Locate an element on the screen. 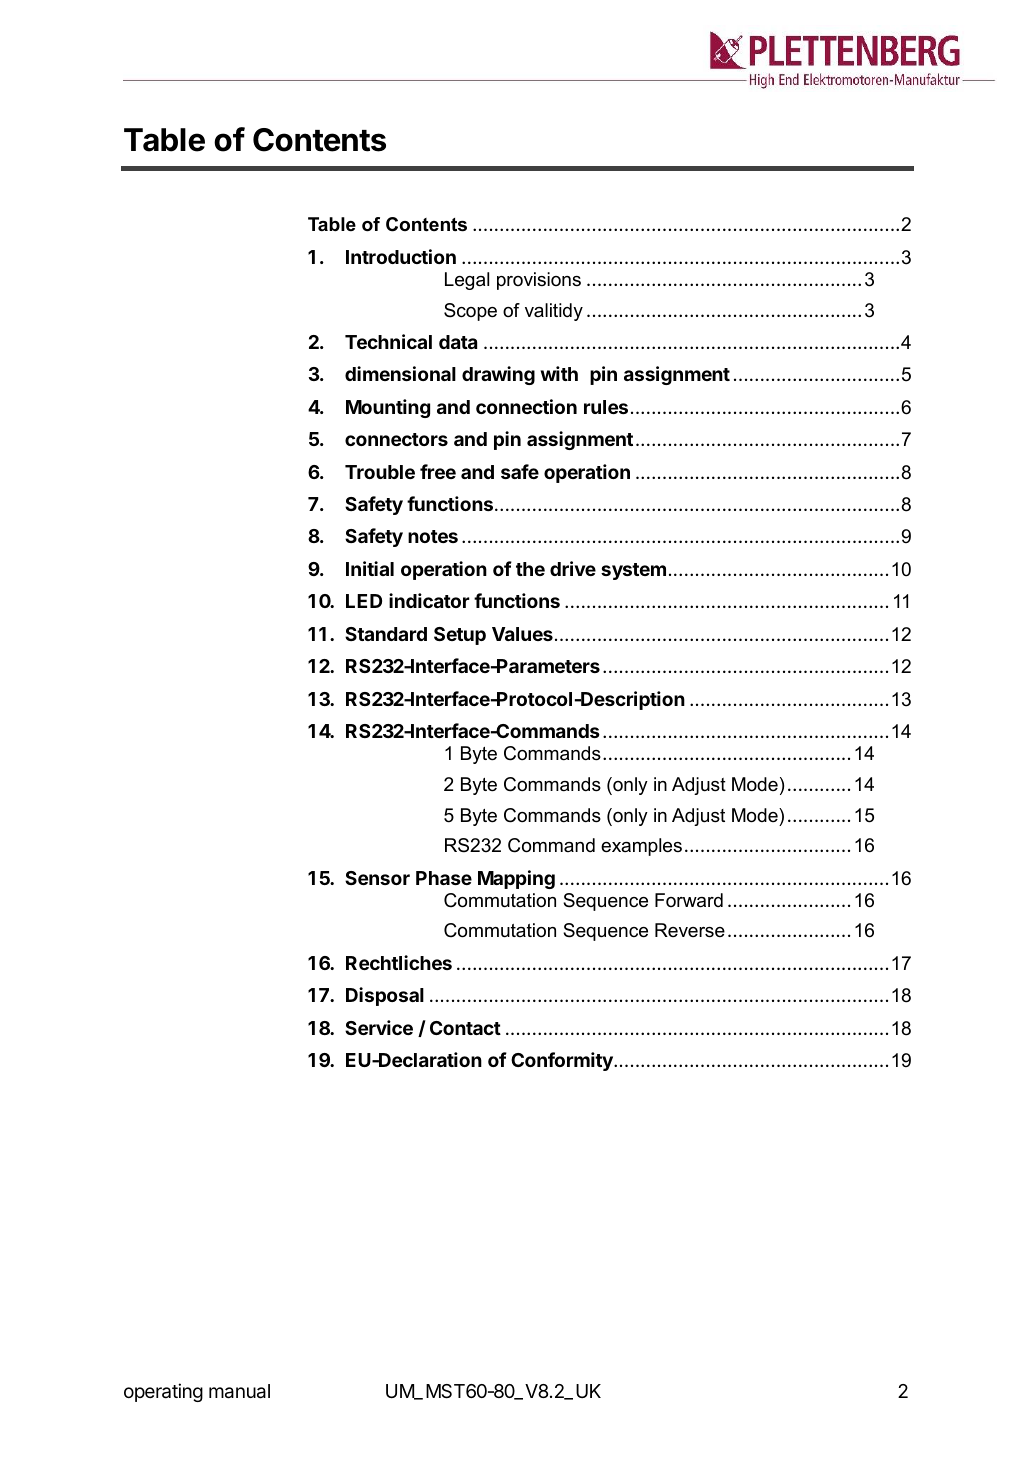 This screenshot has width=1035, height=1464. LED is located at coordinates (364, 601).
